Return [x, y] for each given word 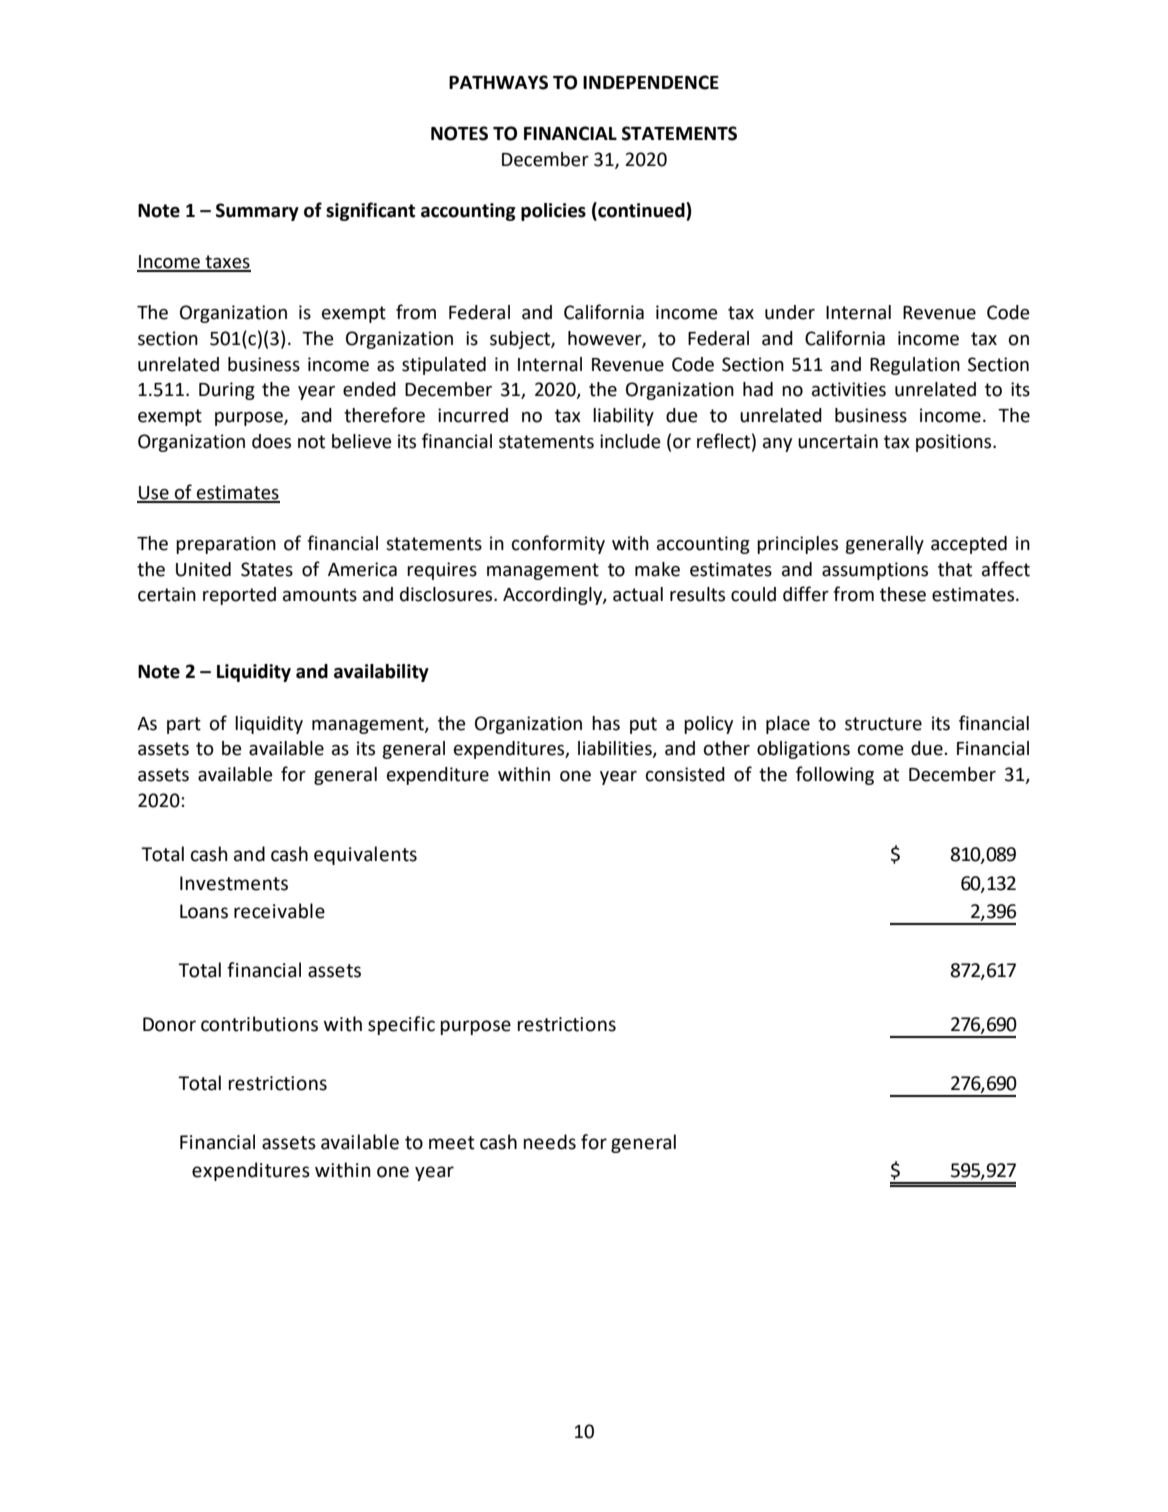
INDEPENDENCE [651, 82]
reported [239, 596]
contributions [259, 1024]
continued [641, 211]
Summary [257, 212]
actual [638, 594]
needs [550, 1142]
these [903, 594]
